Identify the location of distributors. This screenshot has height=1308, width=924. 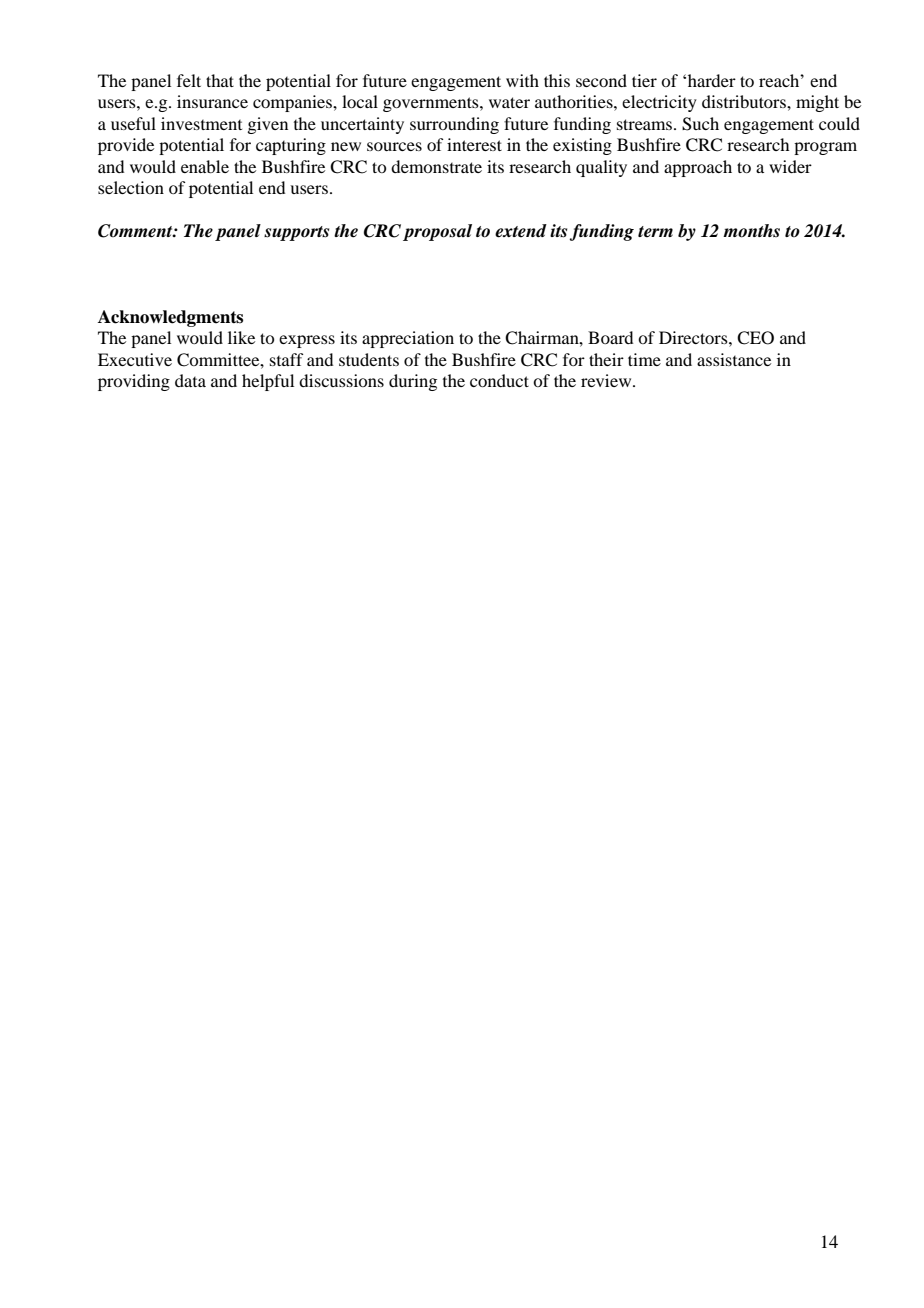
(745, 101).
